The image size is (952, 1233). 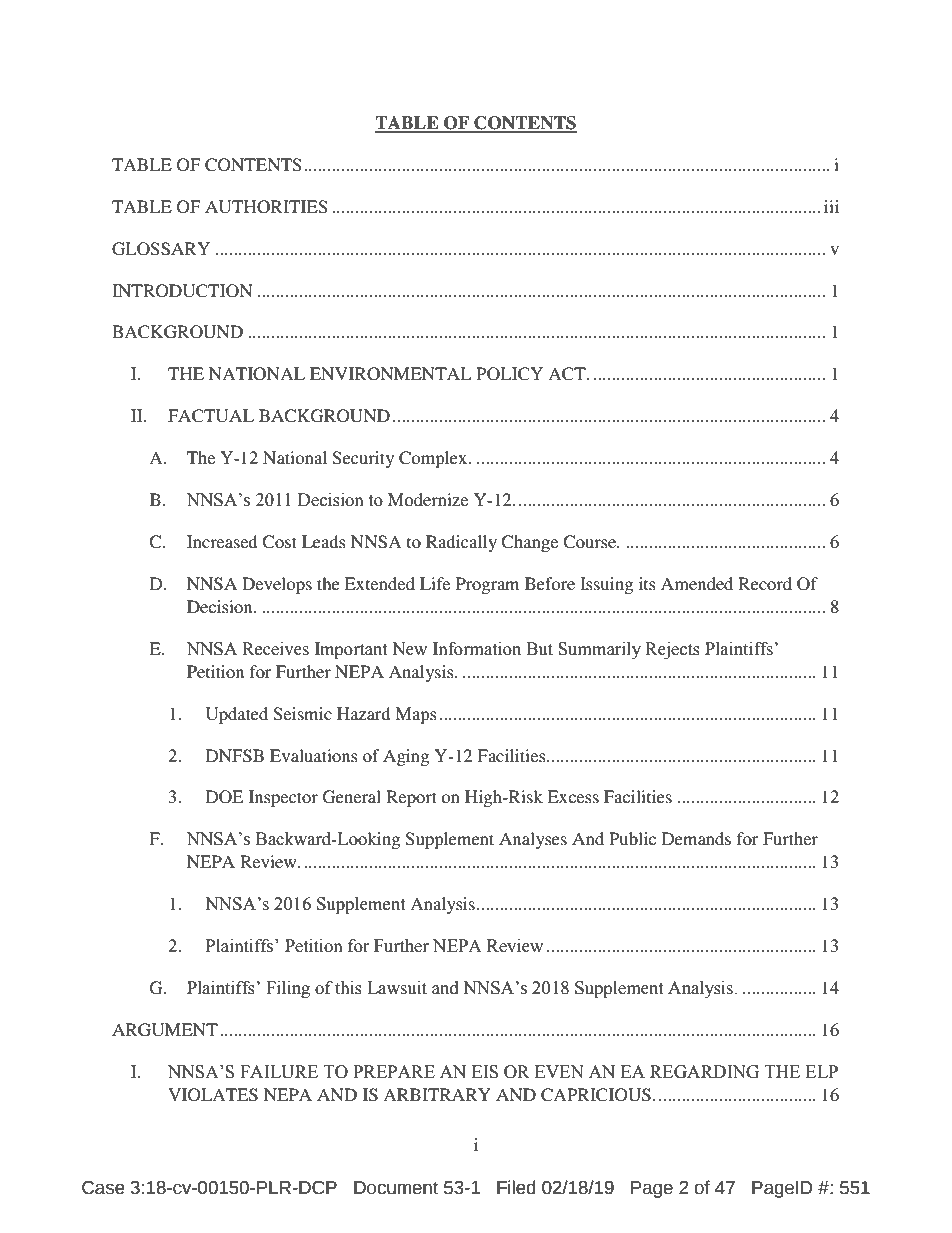 I want to click on AUTHORITIES, so click(x=266, y=207).
